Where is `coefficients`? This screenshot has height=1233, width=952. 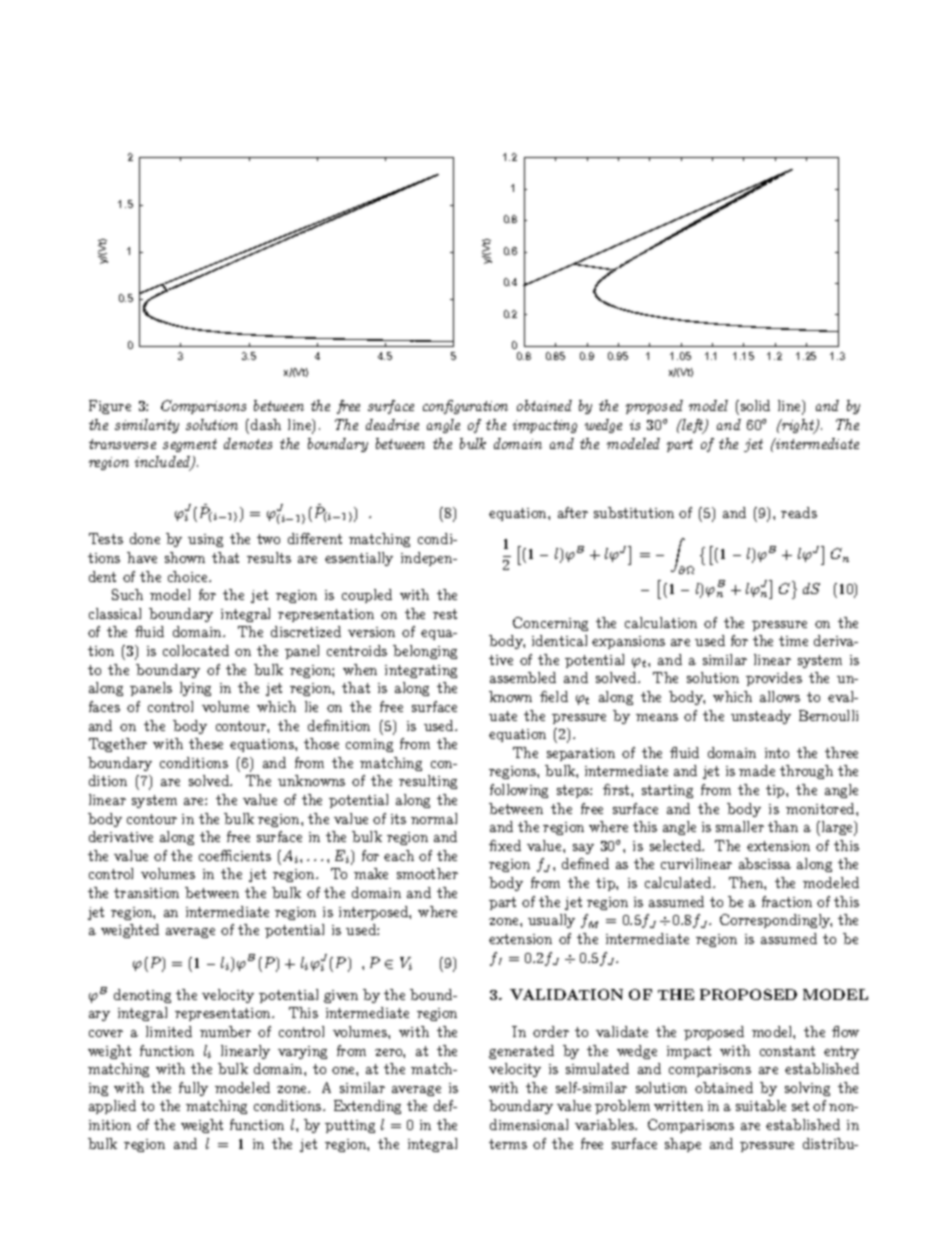 coefficients is located at coordinates (235, 855).
